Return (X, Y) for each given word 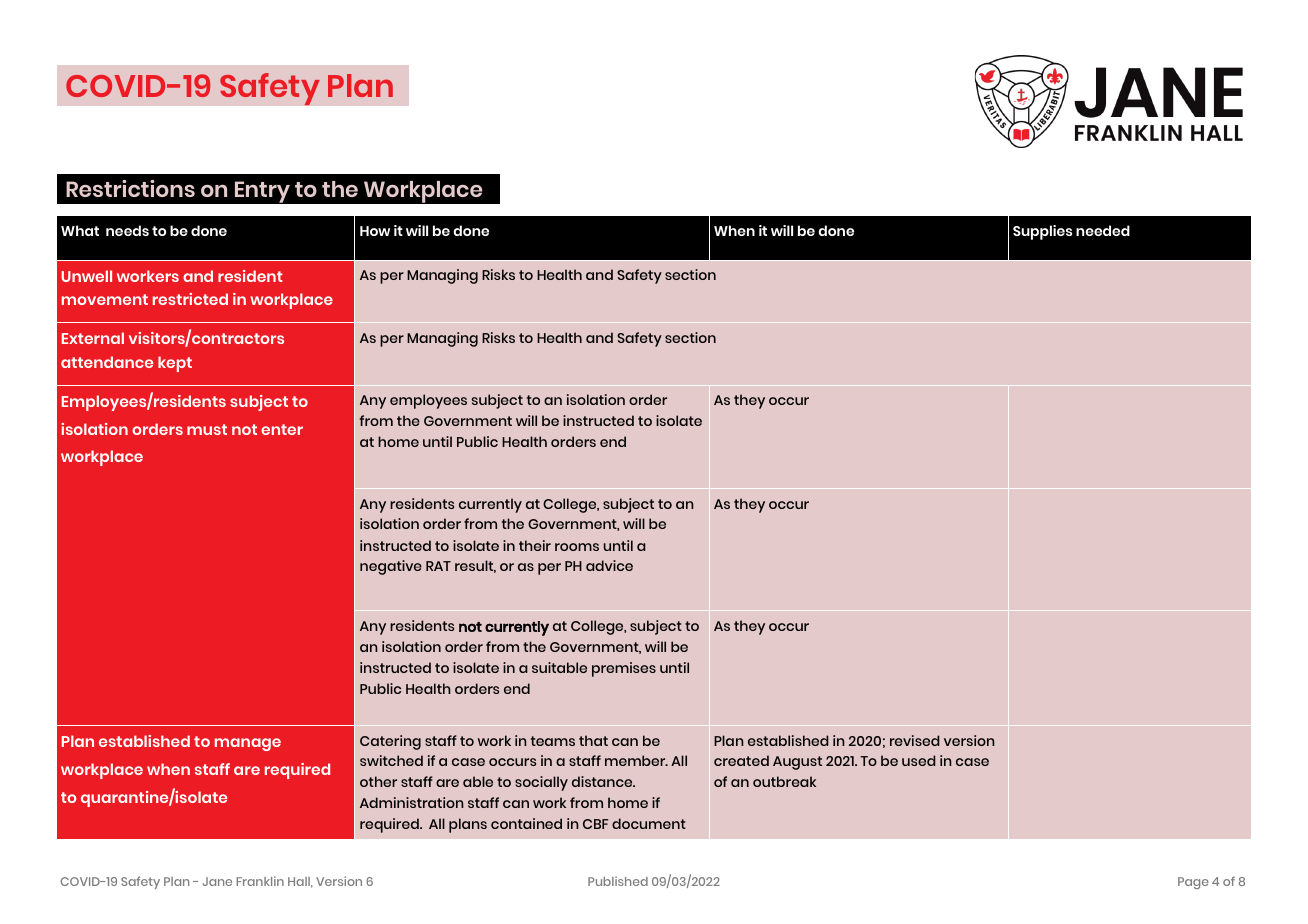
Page (1193, 883)
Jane (217, 881)
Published (618, 881)
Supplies (1042, 232)
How (375, 231)
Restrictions (130, 188)
